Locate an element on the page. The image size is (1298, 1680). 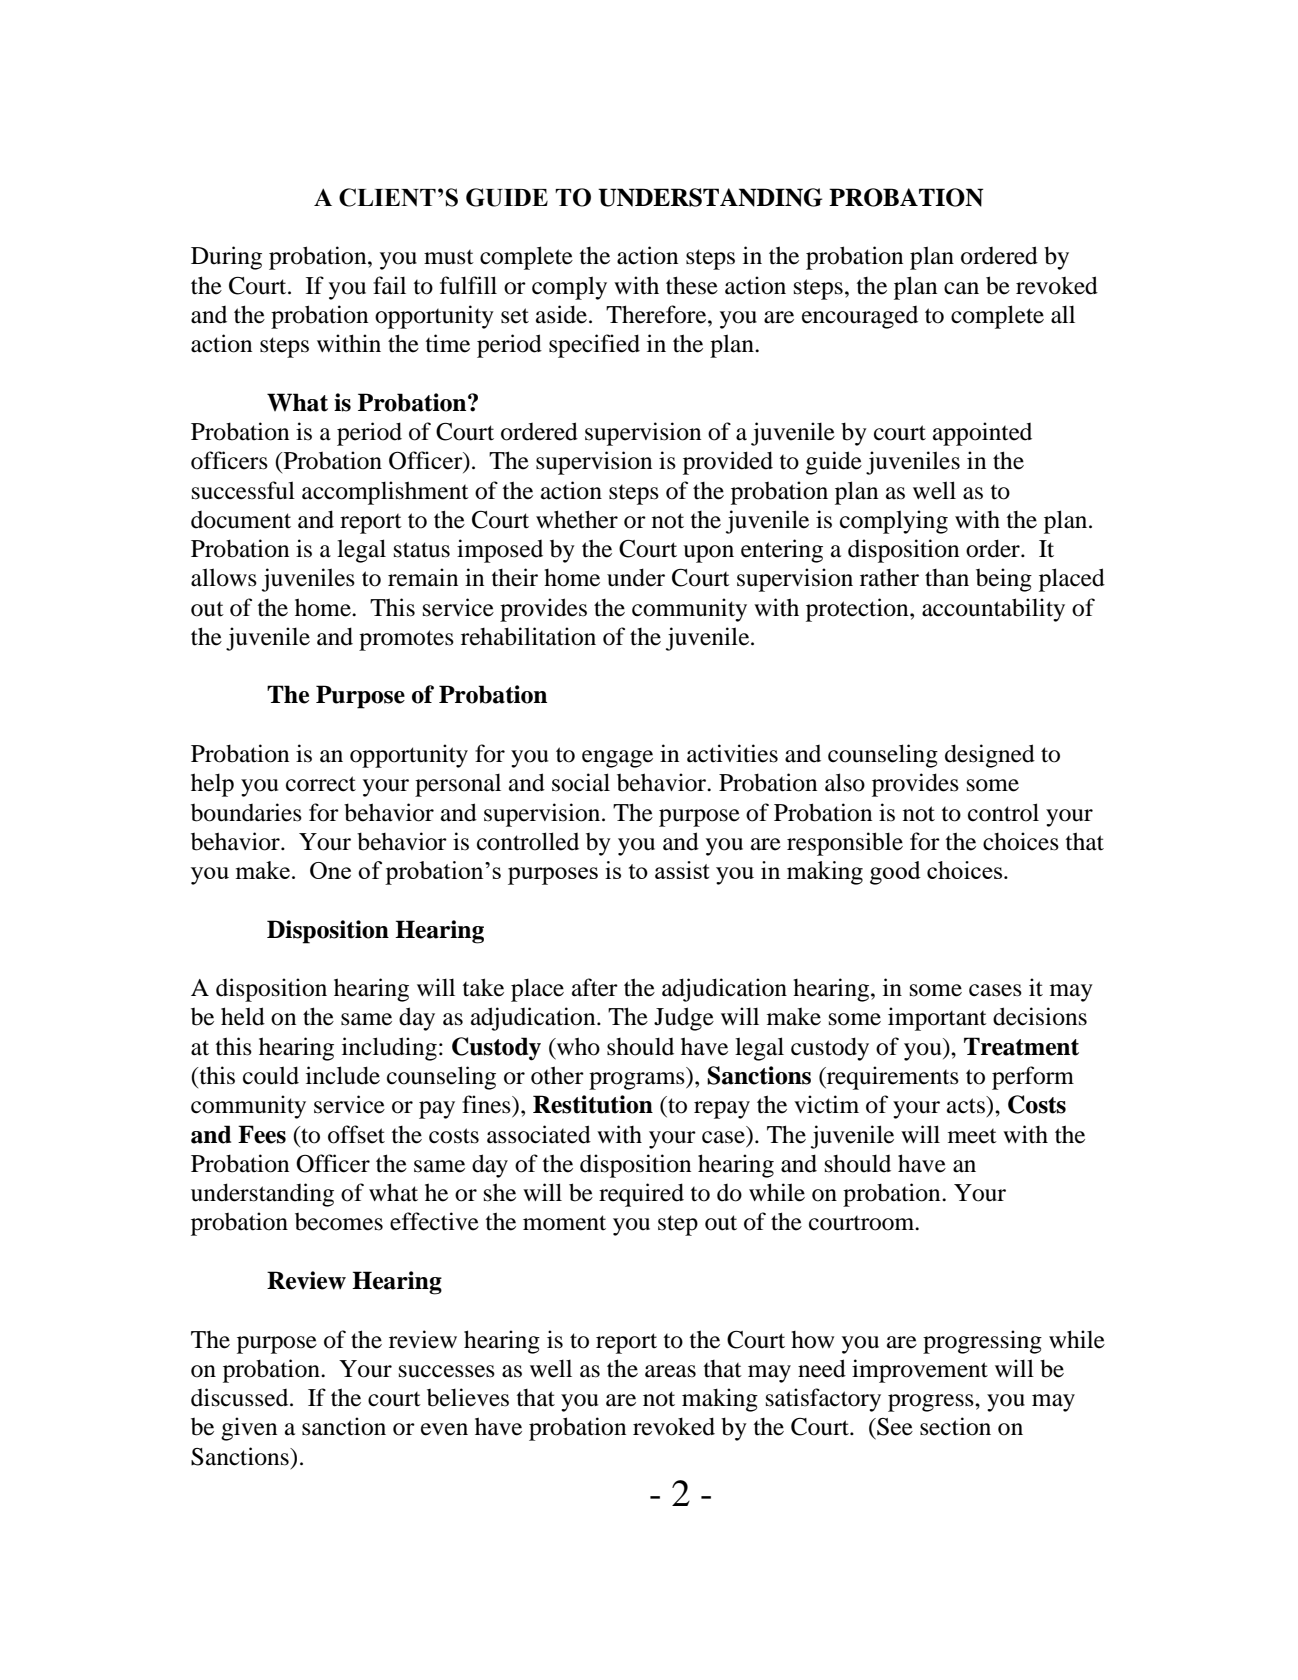
areas is located at coordinates (670, 1371).
